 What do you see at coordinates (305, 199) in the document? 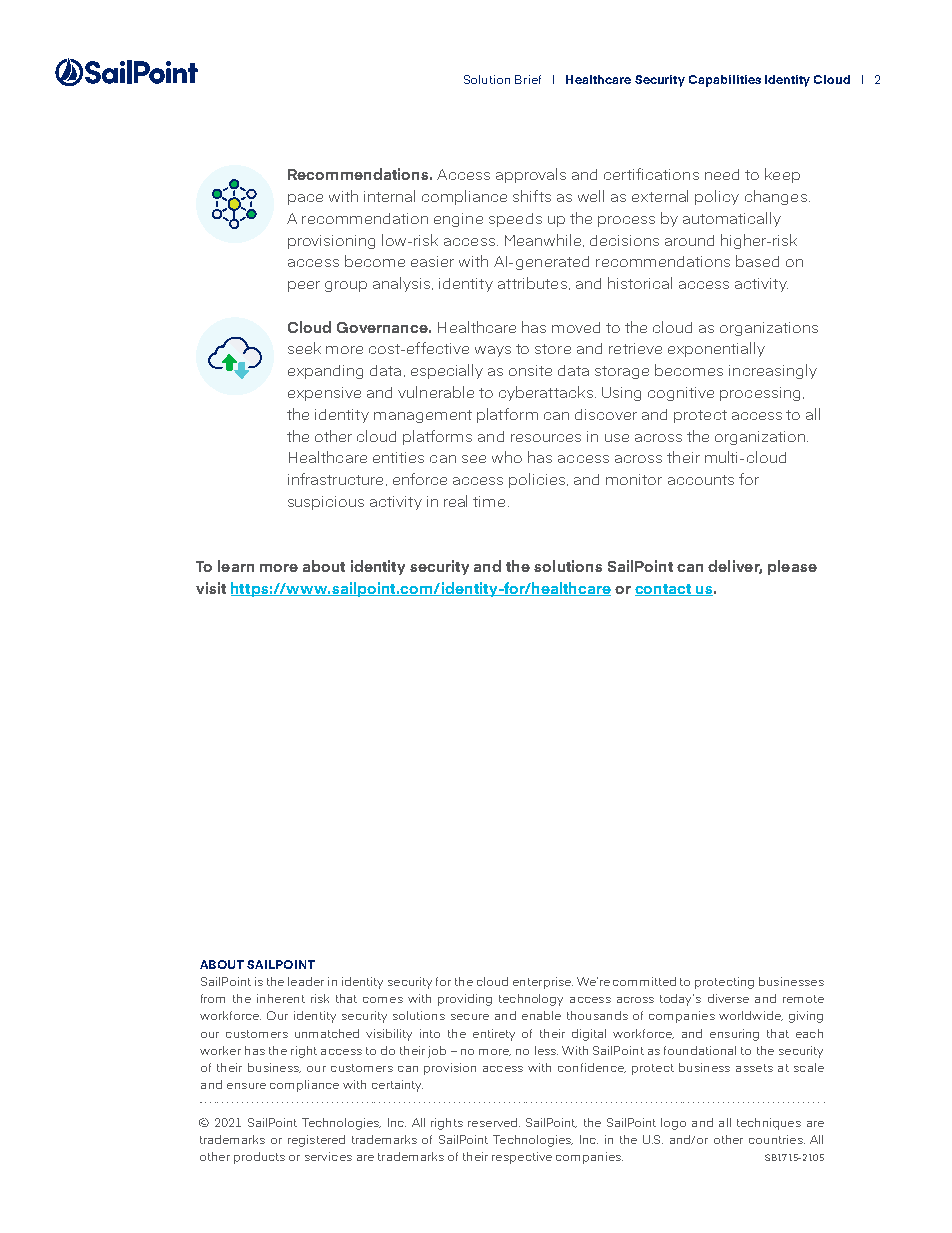
I see `pace` at bounding box center [305, 199].
